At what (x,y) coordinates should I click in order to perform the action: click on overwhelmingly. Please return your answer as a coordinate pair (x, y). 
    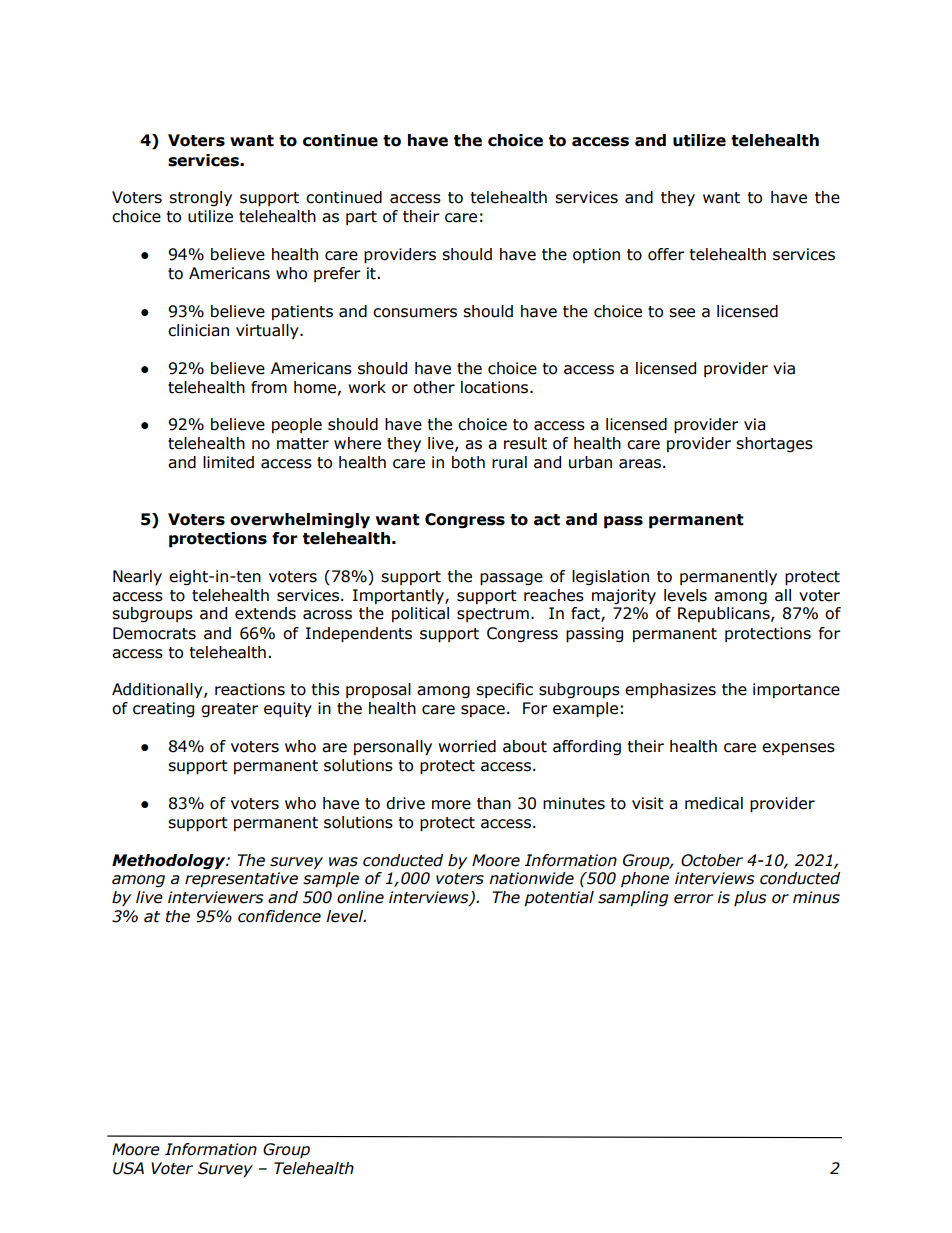
    Looking at the image, I should click on (300, 521).
